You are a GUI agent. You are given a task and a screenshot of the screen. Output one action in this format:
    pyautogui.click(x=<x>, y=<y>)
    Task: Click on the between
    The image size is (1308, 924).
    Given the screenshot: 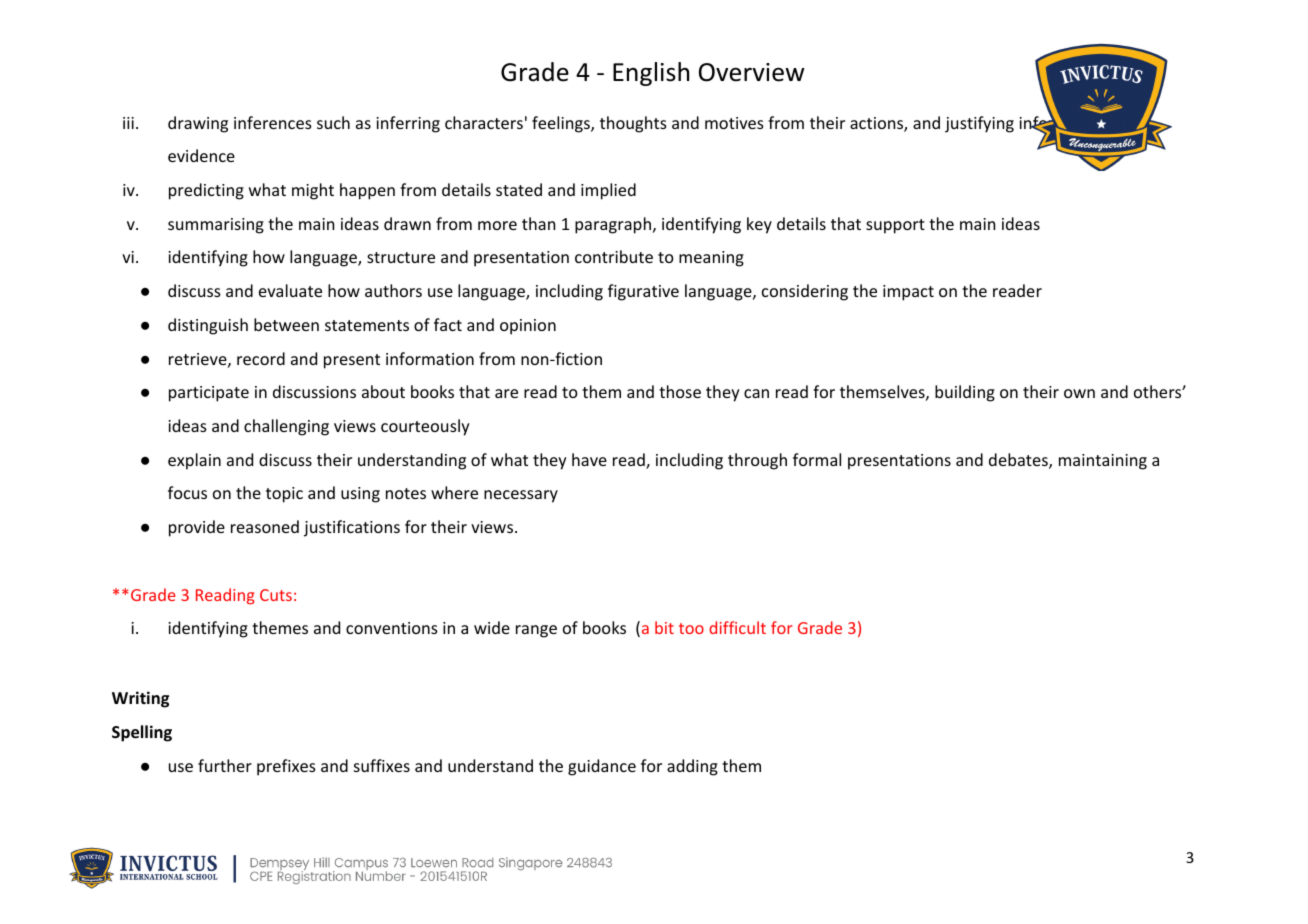 What is the action you would take?
    pyautogui.click(x=286, y=324)
